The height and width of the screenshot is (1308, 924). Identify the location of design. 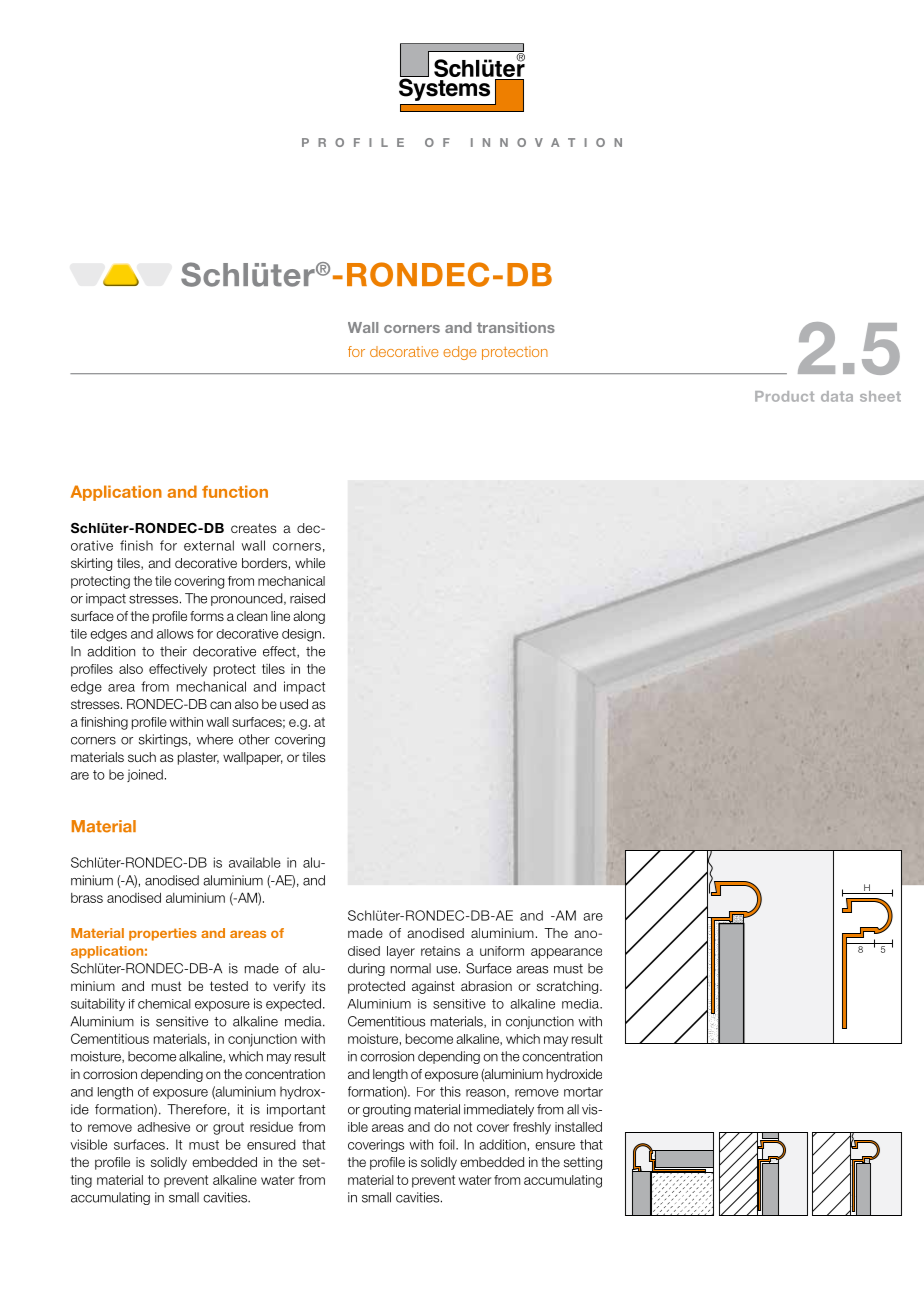
(301, 635).
